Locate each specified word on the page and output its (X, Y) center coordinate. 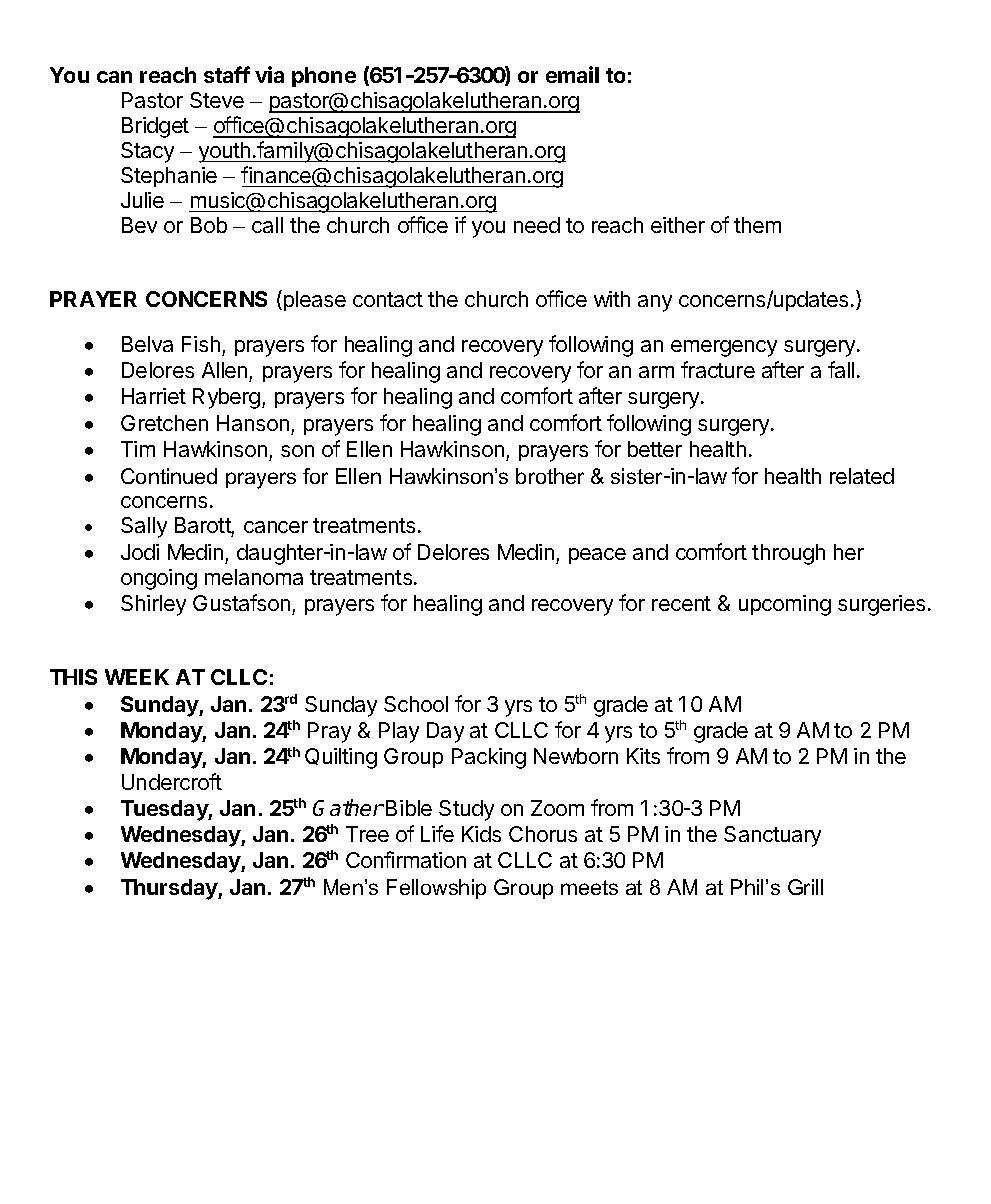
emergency (724, 348)
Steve (217, 100)
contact (388, 299)
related (862, 476)
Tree (367, 834)
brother (550, 476)
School (416, 704)
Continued (169, 476)
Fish (201, 344)
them (757, 225)
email (572, 74)
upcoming (785, 605)
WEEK (137, 677)
